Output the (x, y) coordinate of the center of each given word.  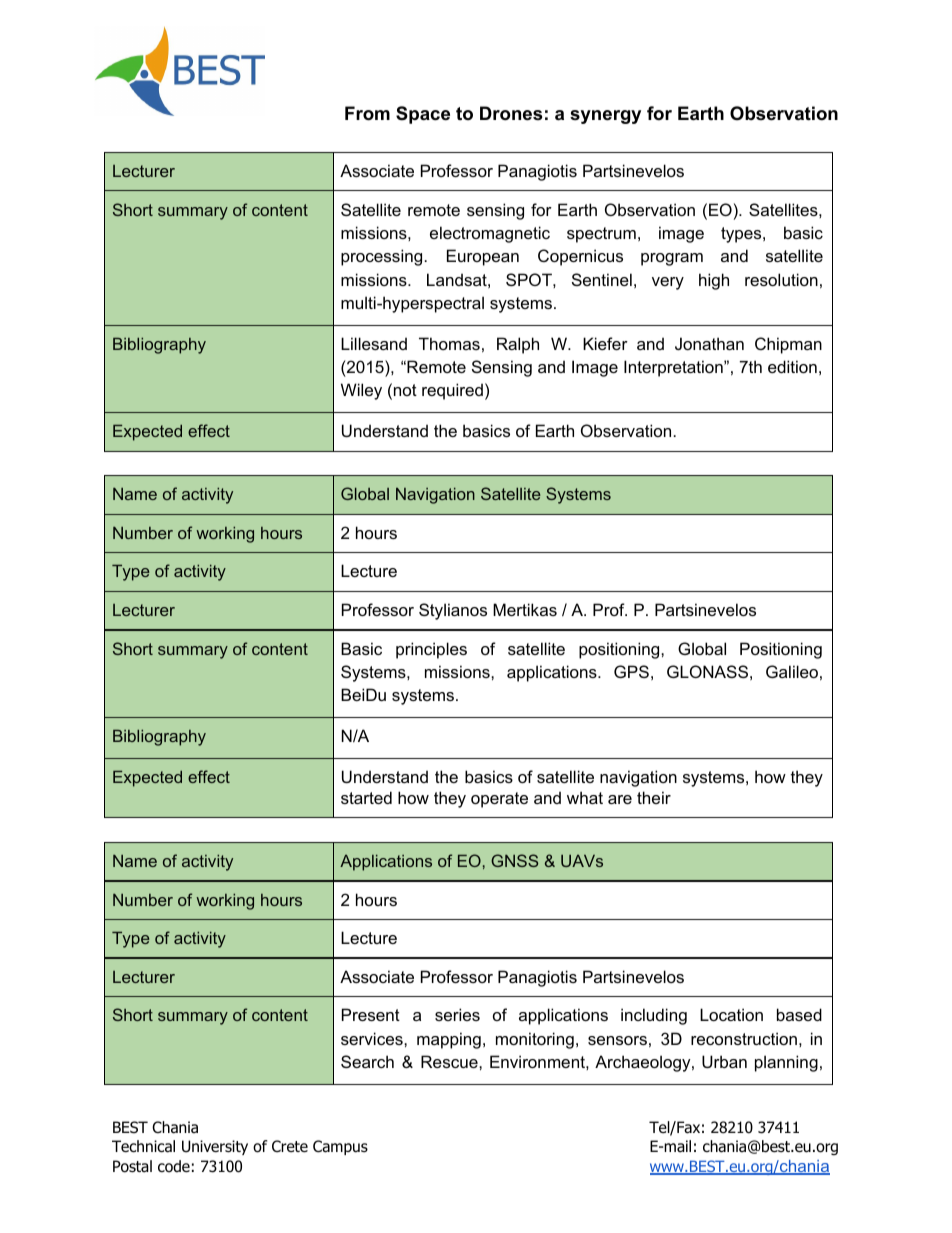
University (215, 1147)
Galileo (792, 671)
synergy (605, 117)
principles (431, 650)
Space (423, 115)
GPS (631, 671)
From (367, 113)
